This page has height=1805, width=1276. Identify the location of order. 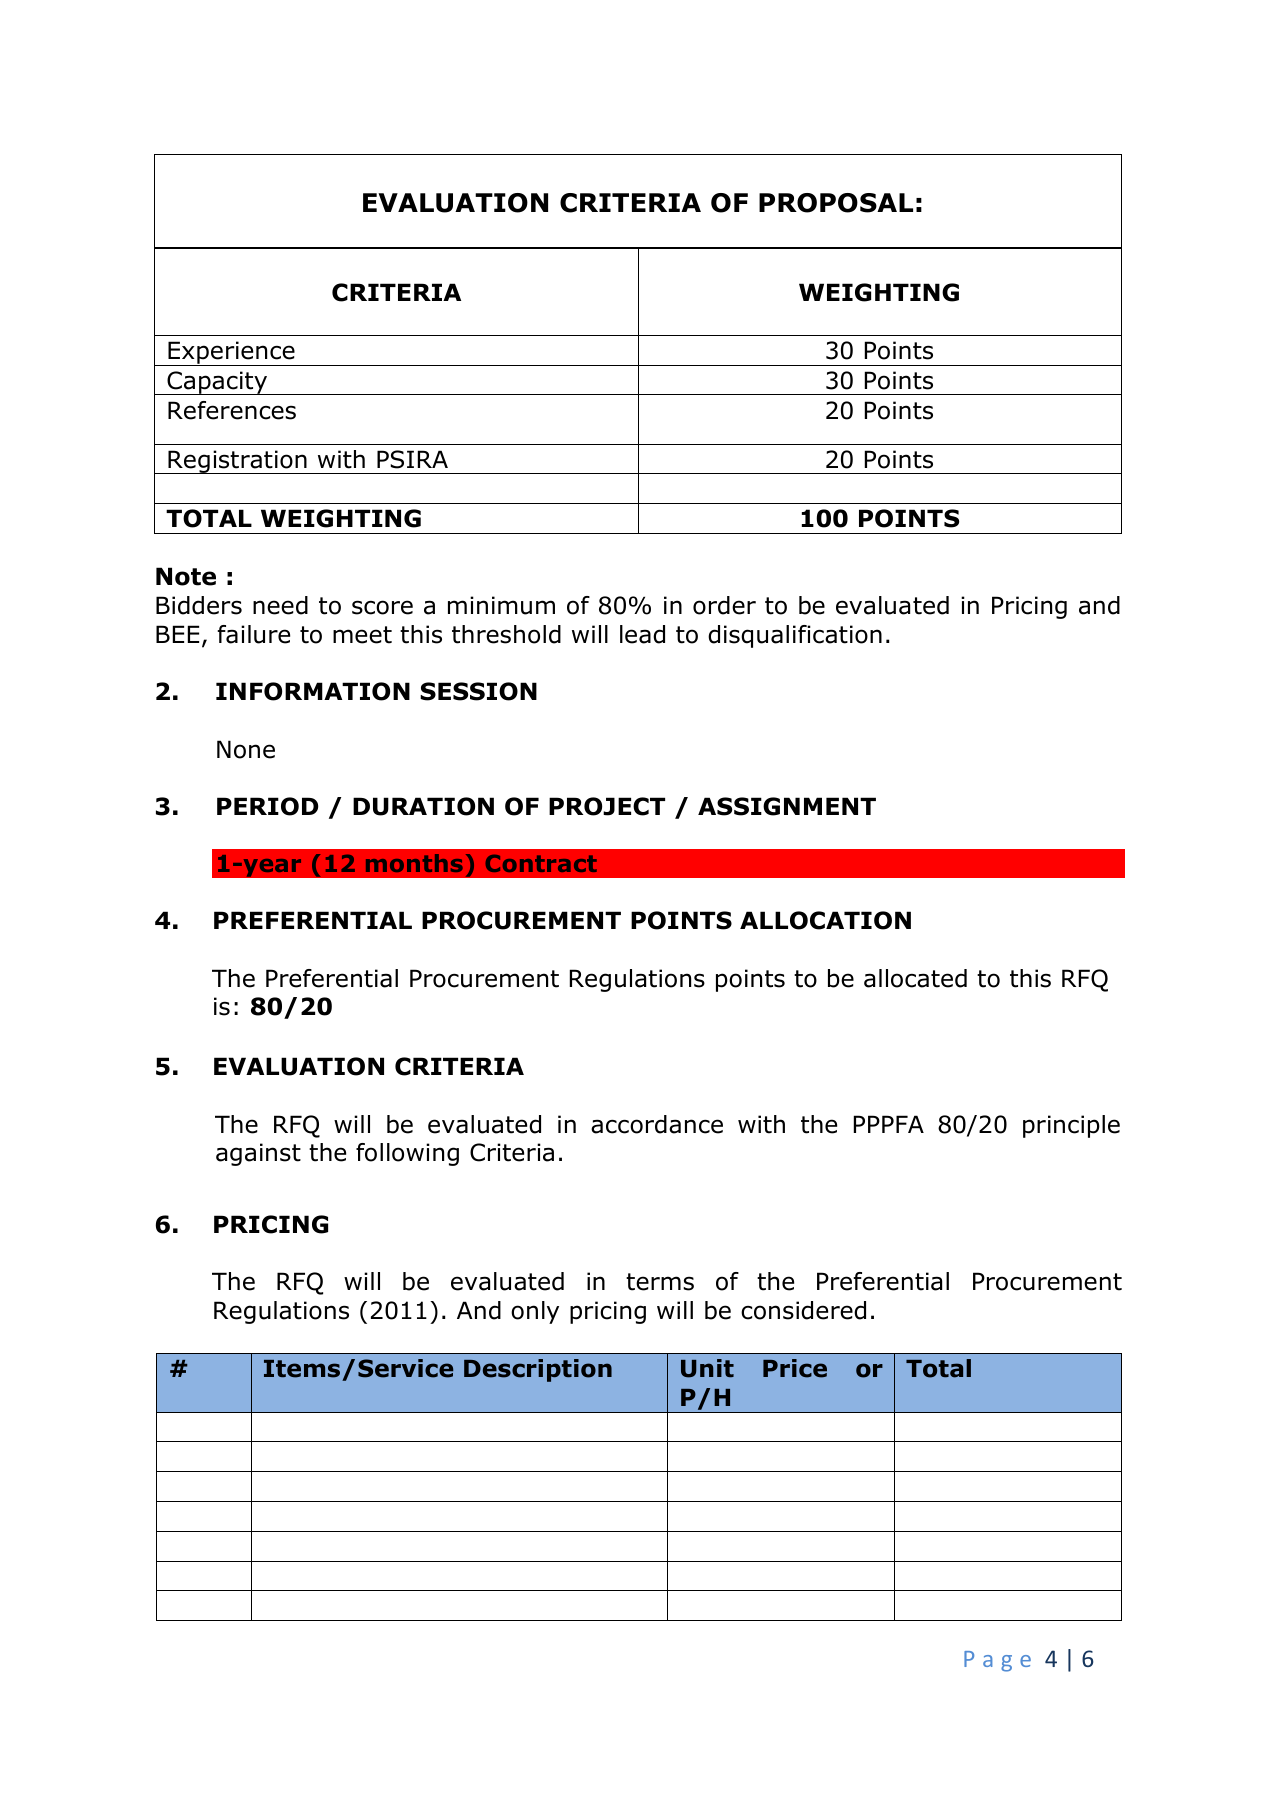
(724, 605).
